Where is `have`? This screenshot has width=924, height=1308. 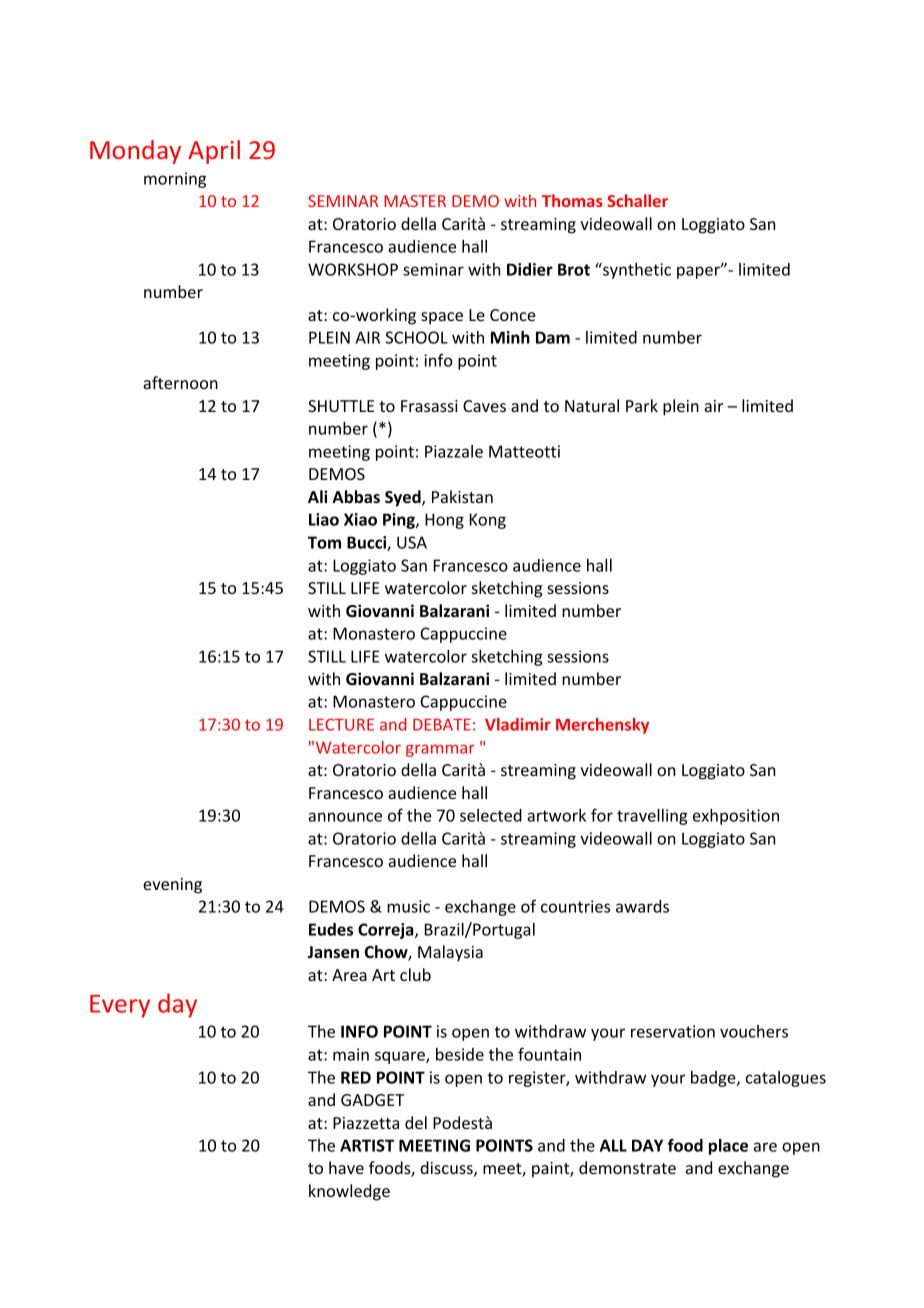 have is located at coordinates (346, 1167).
